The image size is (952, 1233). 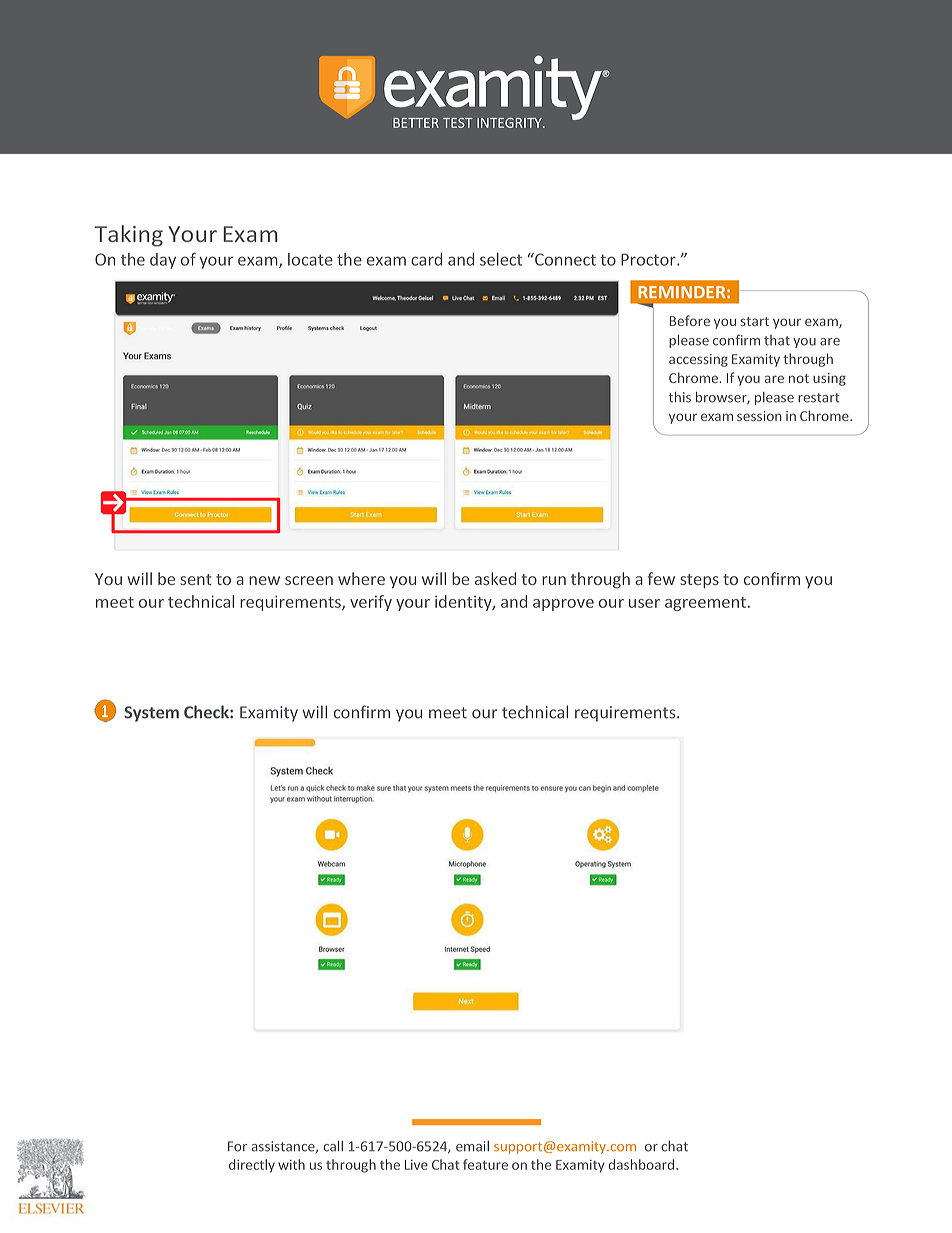 I want to click on Taking, so click(x=129, y=236).
